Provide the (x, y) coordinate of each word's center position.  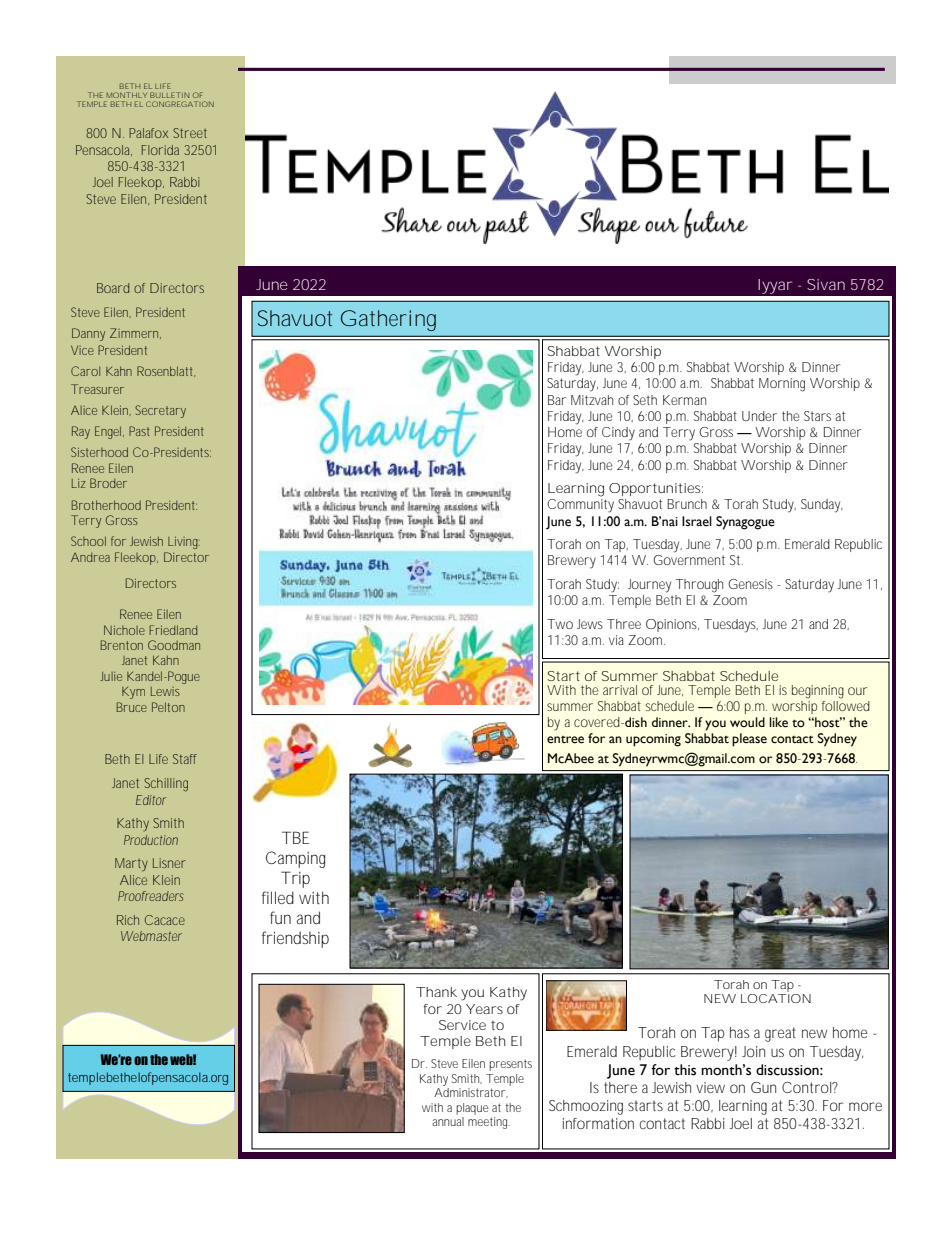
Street (190, 133)
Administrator (471, 1093)
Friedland (173, 630)
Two (560, 624)
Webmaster (151, 936)
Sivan (826, 284)
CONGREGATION (180, 104)
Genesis (750, 584)
